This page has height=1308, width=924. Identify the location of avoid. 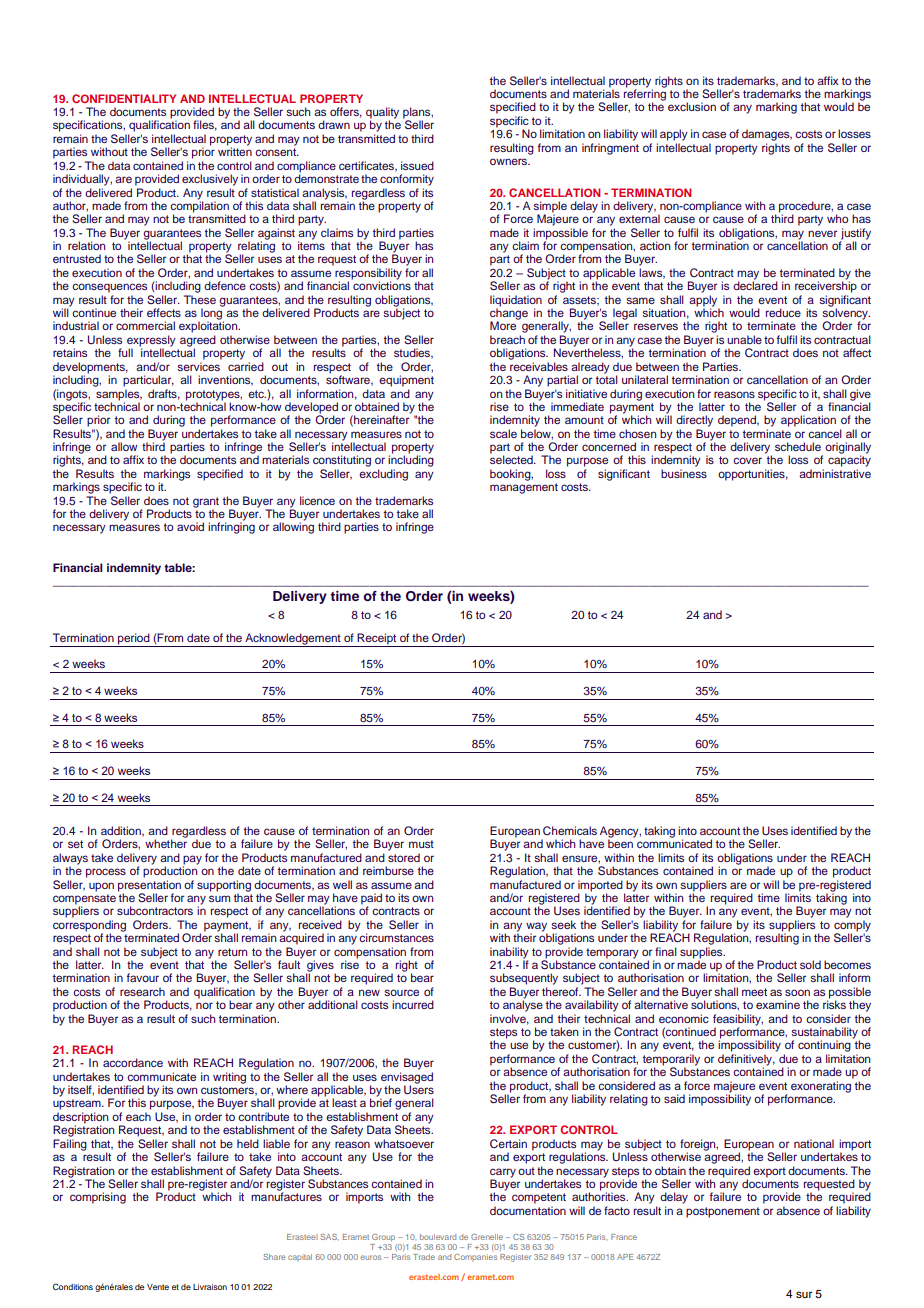
(190, 526).
